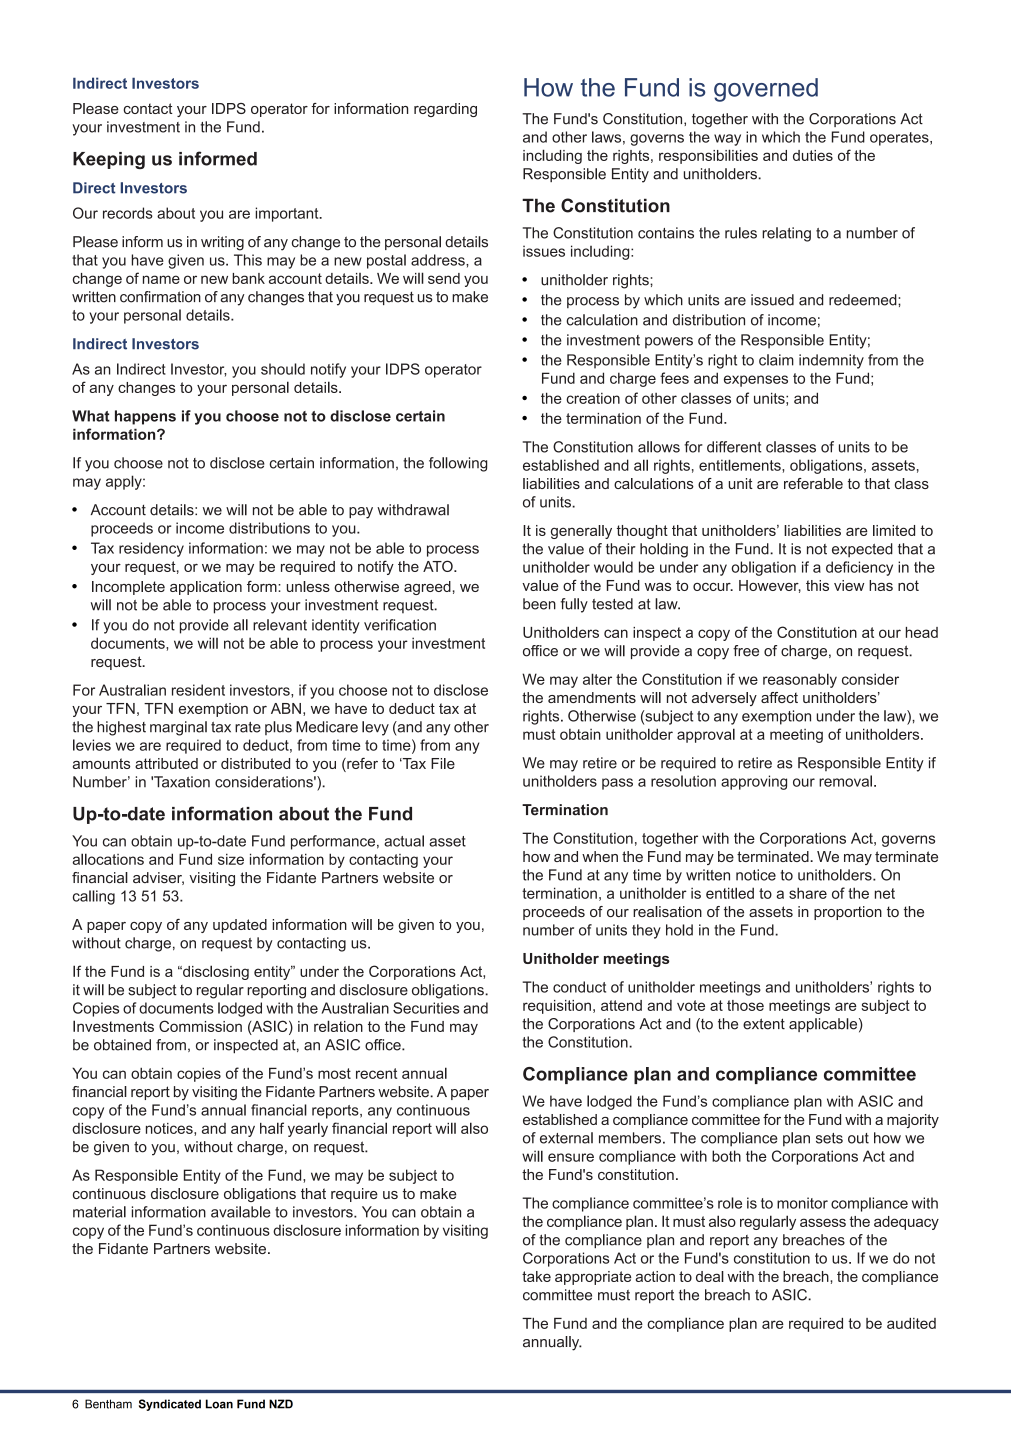 The height and width of the page is (1430, 1011). I want to click on regarding, so click(445, 110).
